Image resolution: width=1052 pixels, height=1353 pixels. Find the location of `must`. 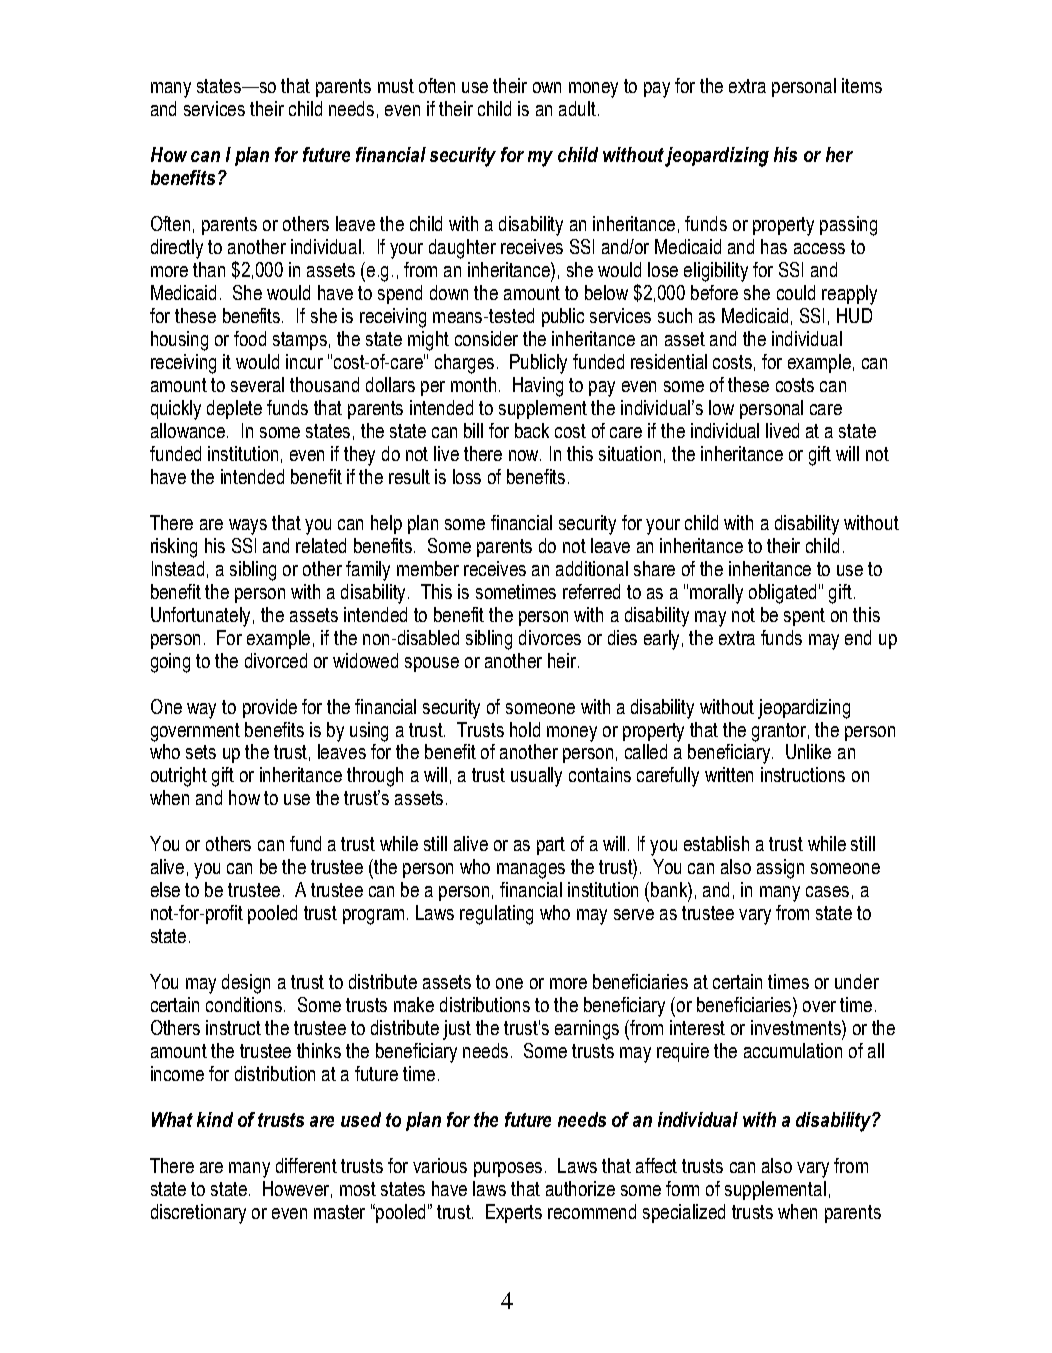

must is located at coordinates (396, 86).
